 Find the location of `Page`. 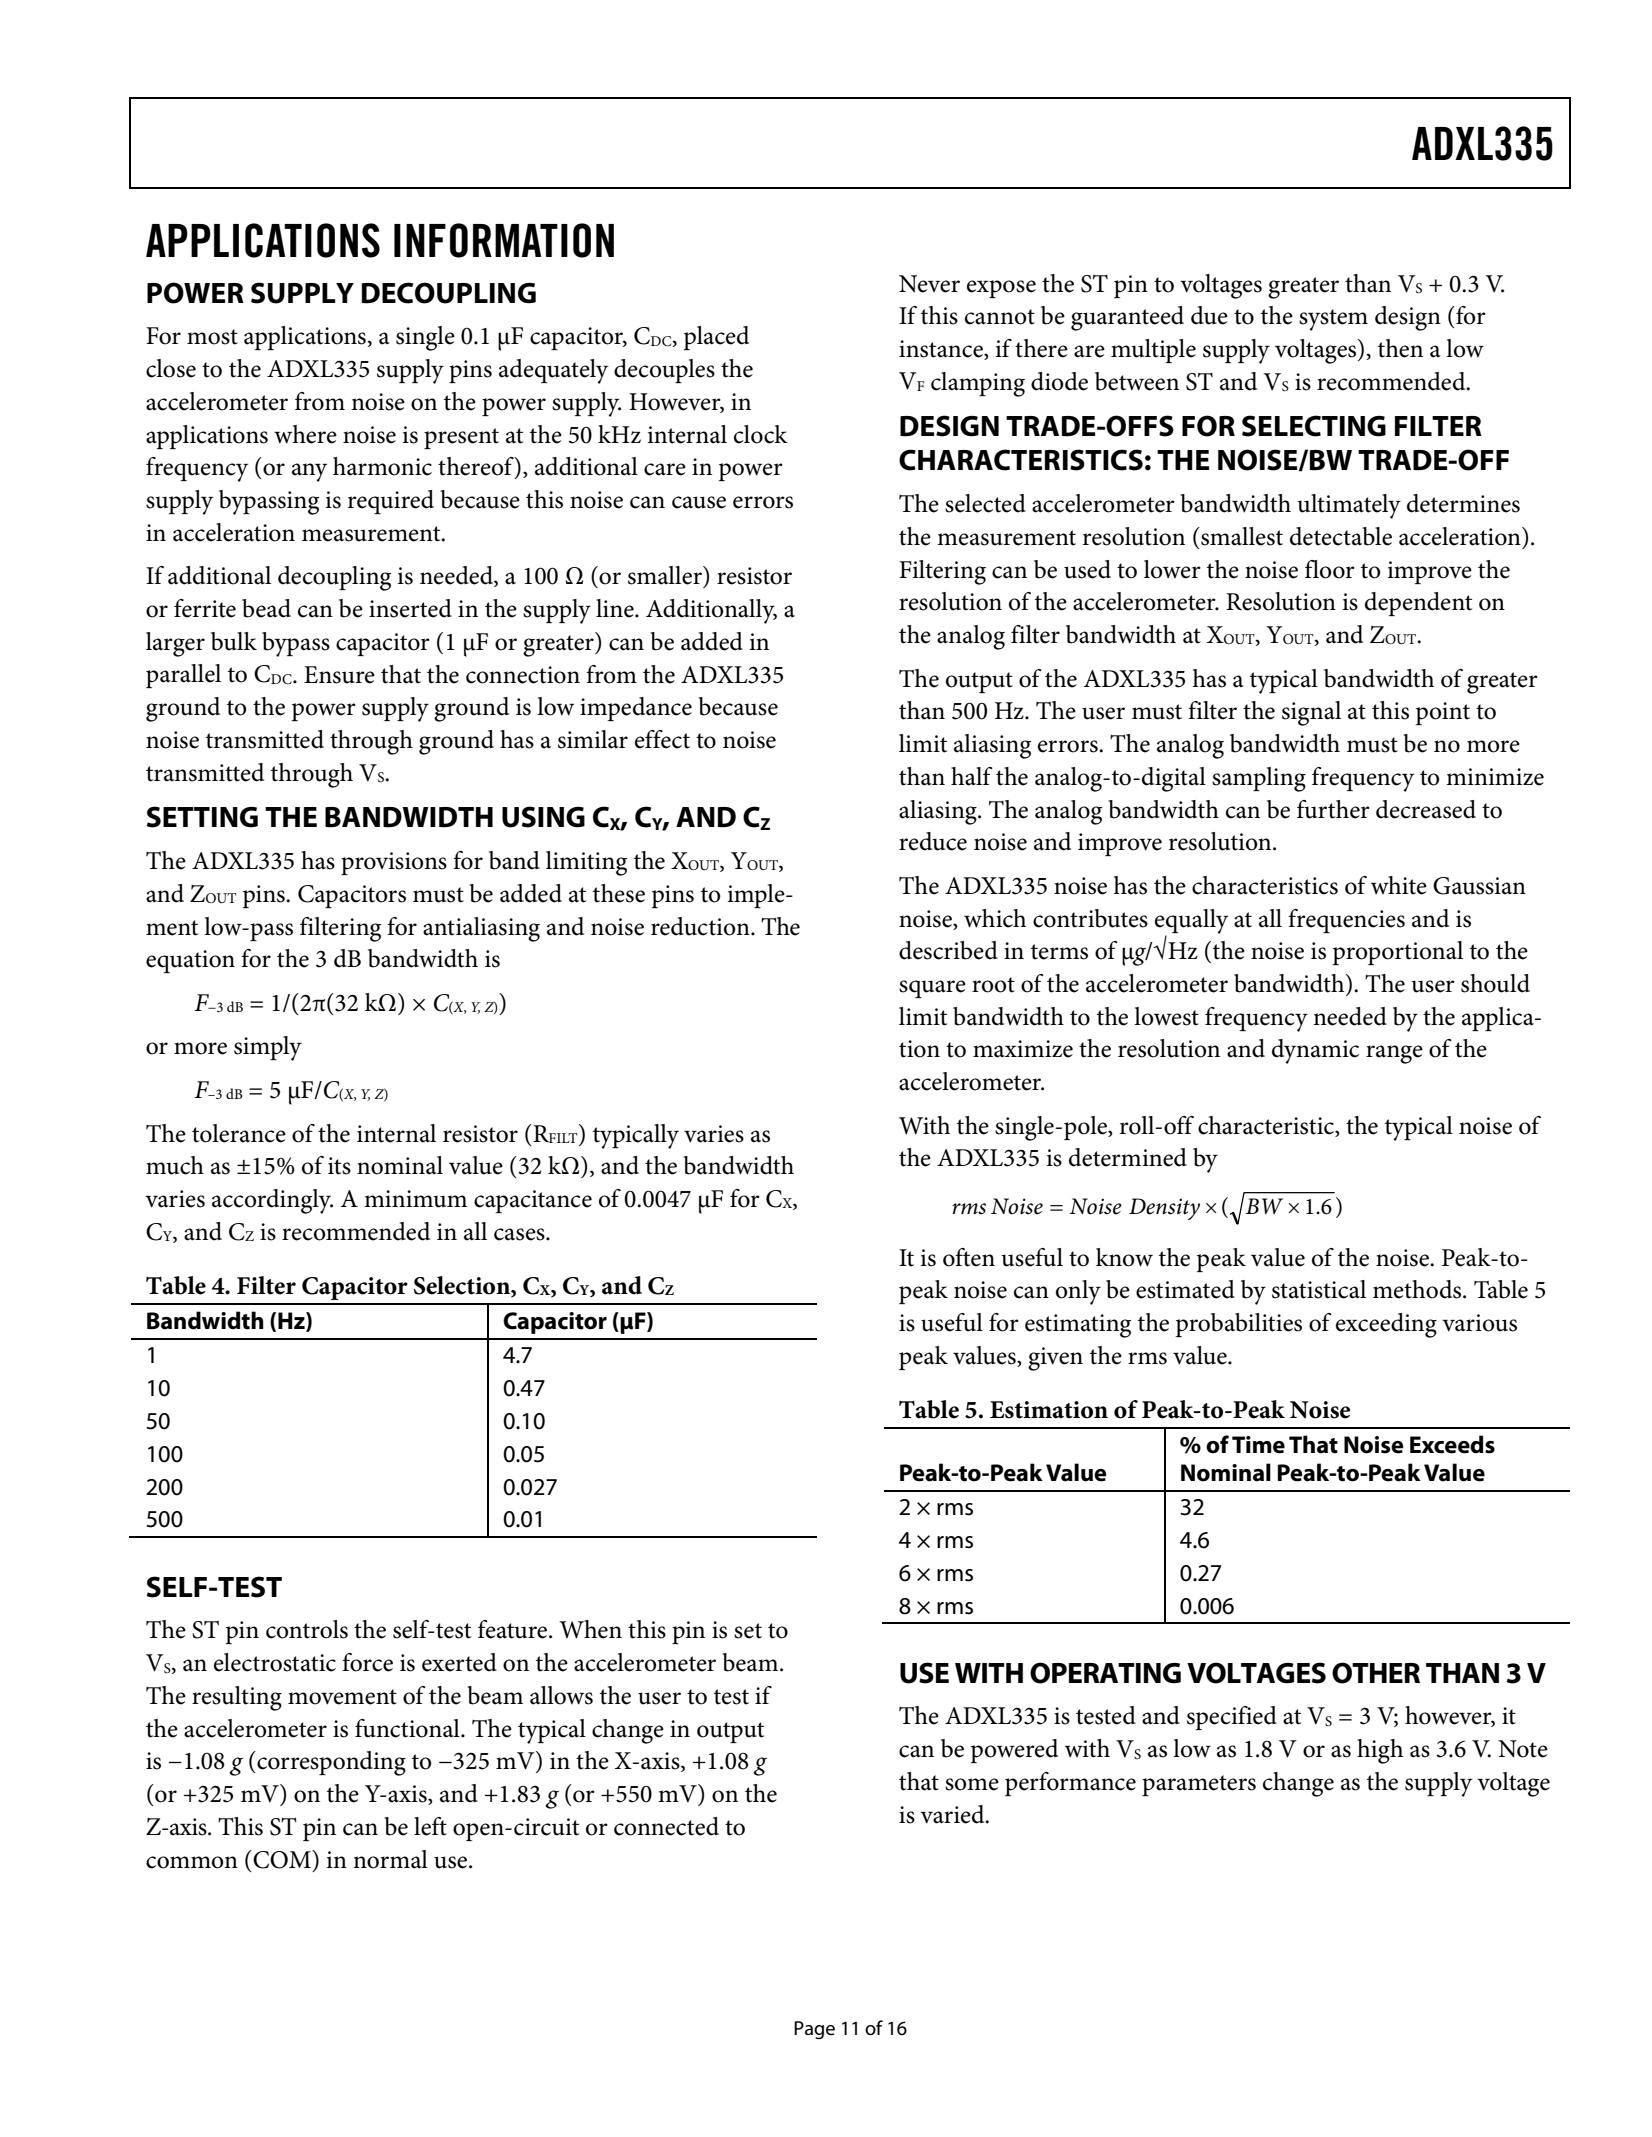

Page is located at coordinates (814, 2030).
